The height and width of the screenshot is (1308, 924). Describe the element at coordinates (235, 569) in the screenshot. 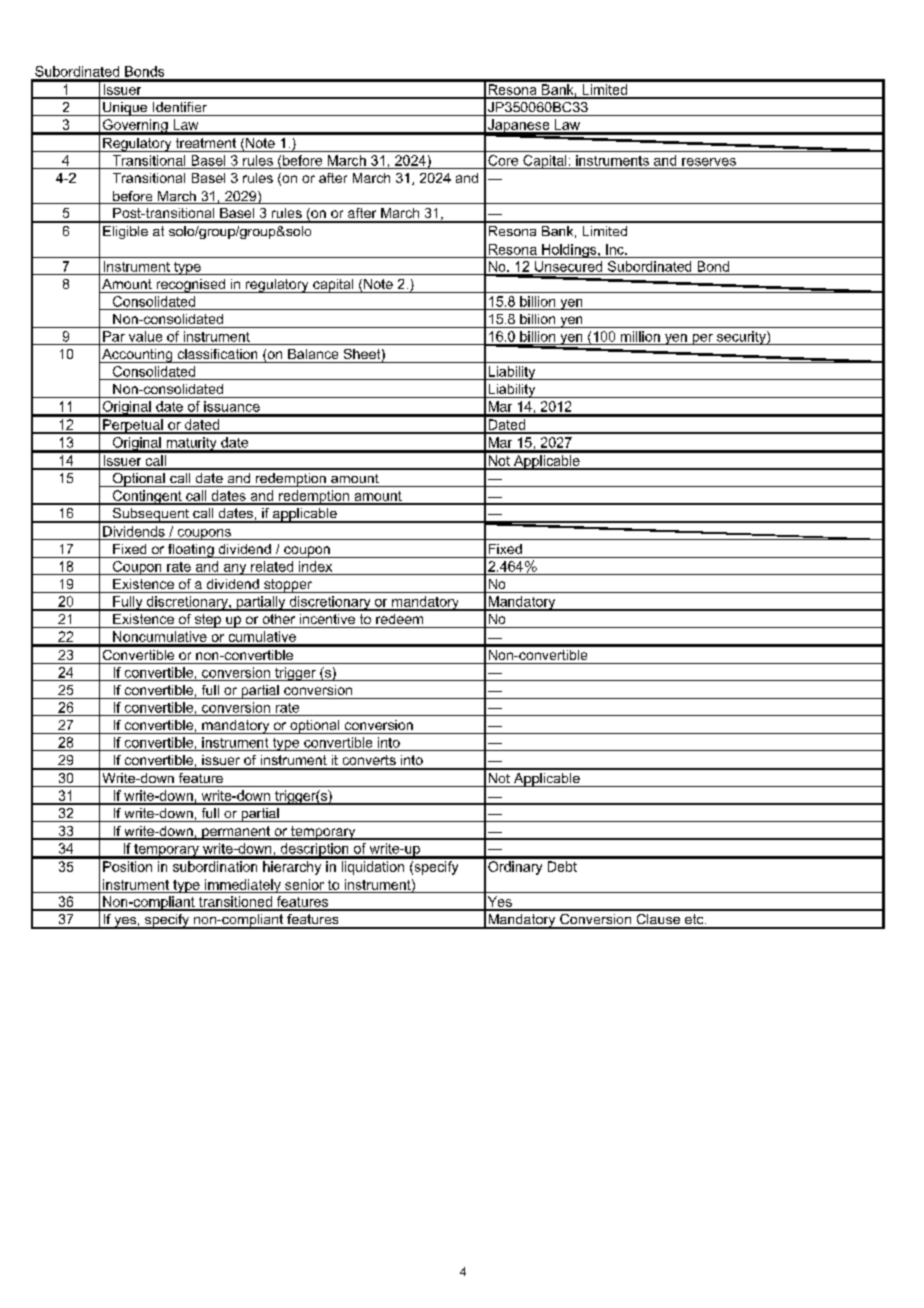

I see `any` at that location.
